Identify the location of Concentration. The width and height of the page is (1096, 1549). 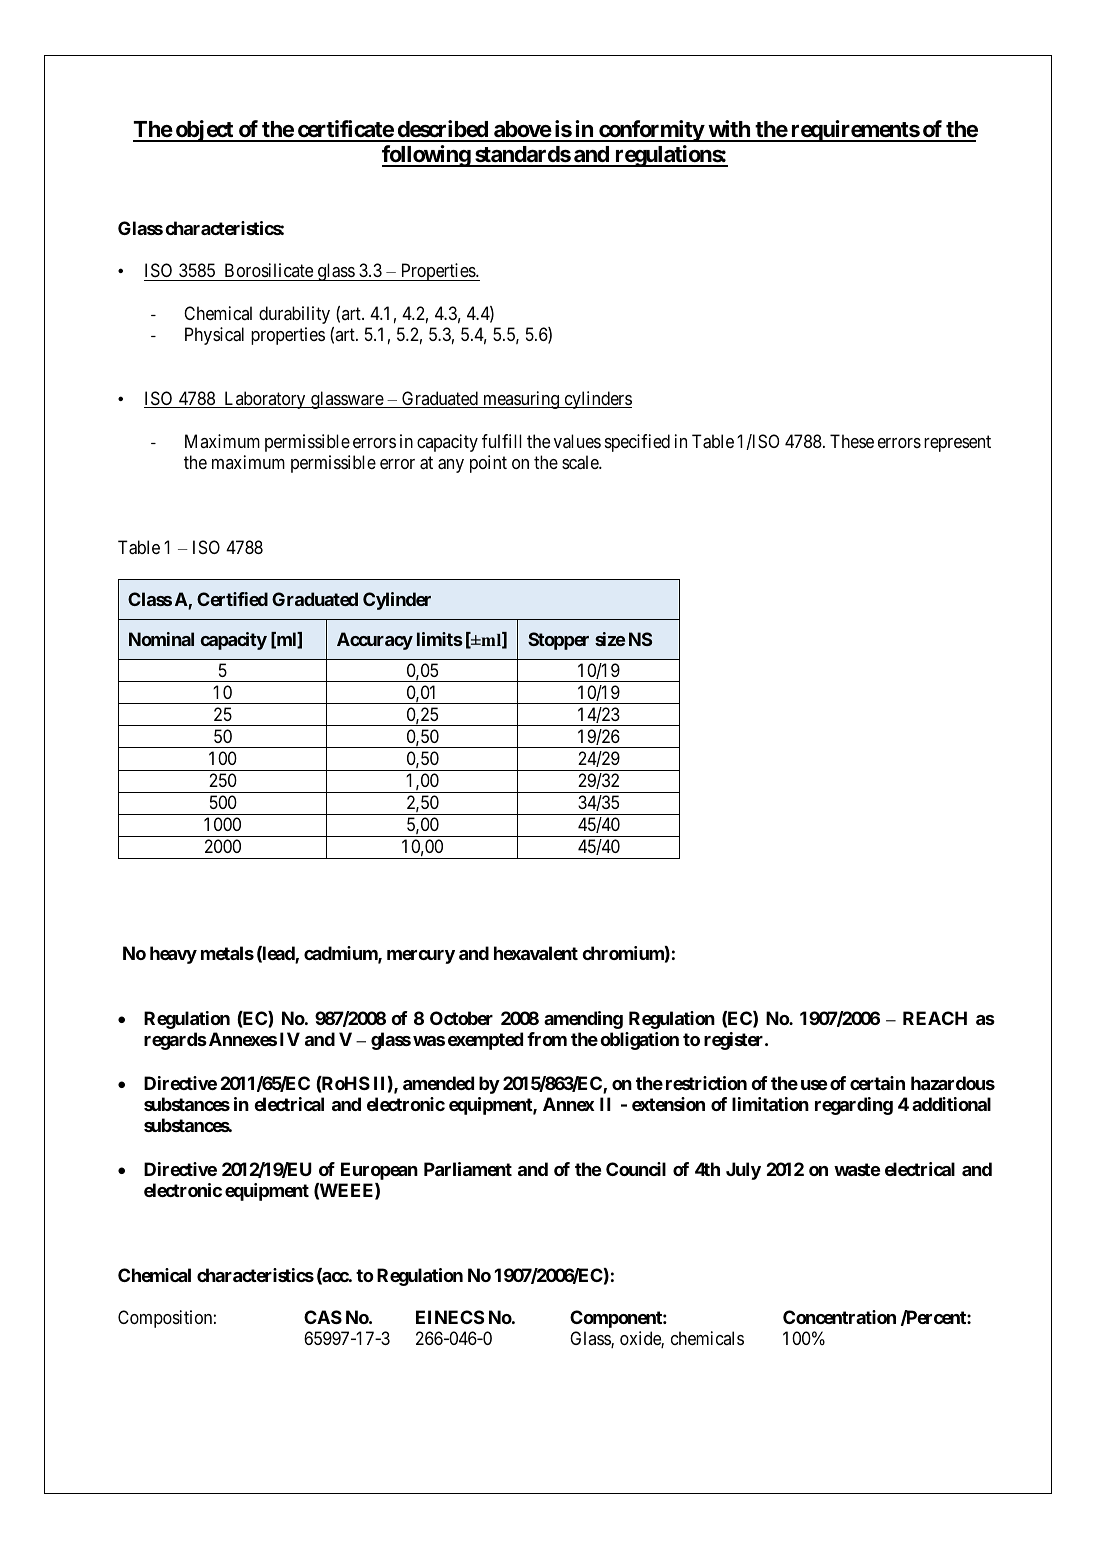
(839, 1317).
